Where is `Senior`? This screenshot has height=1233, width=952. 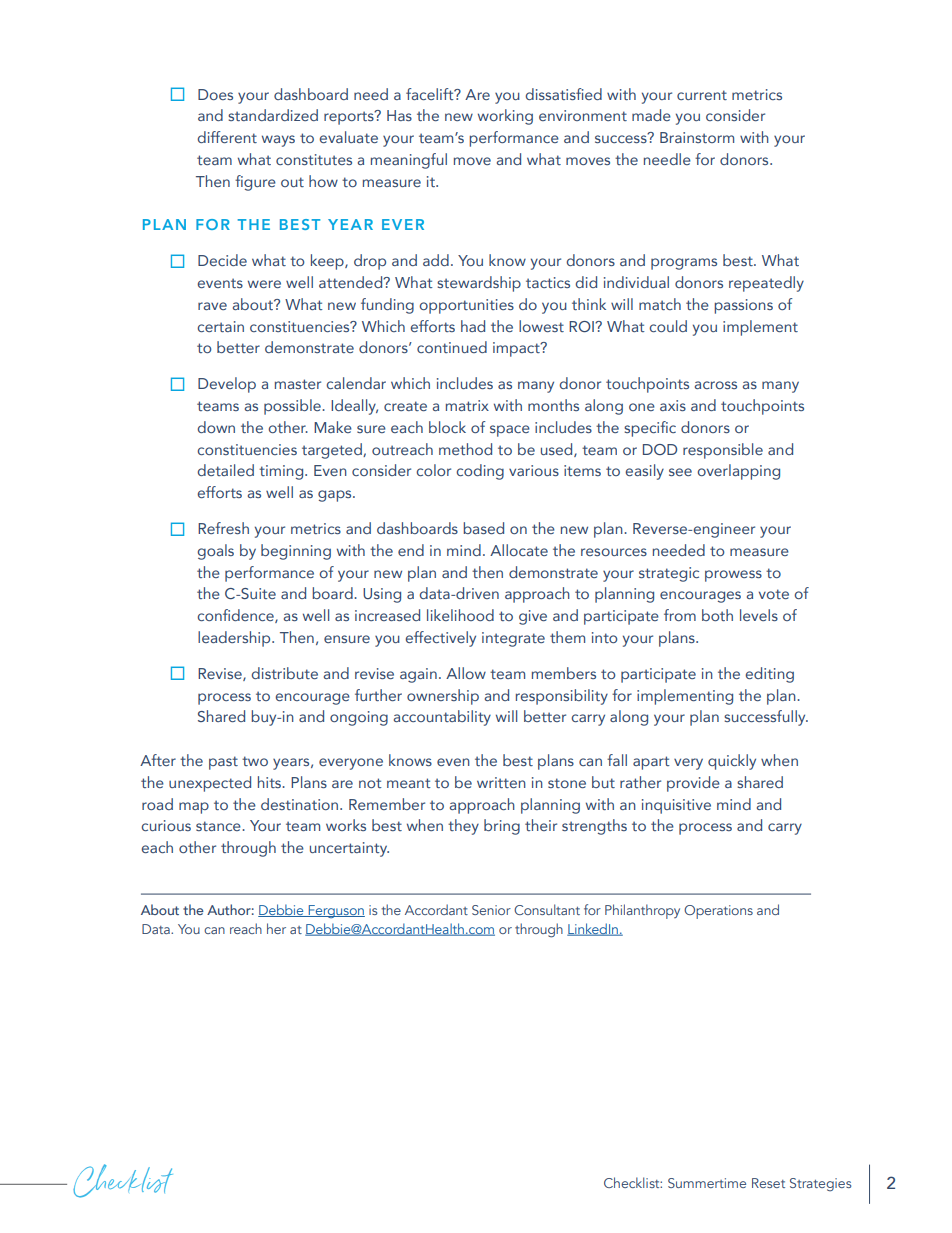
Senior is located at coordinates (491, 910).
